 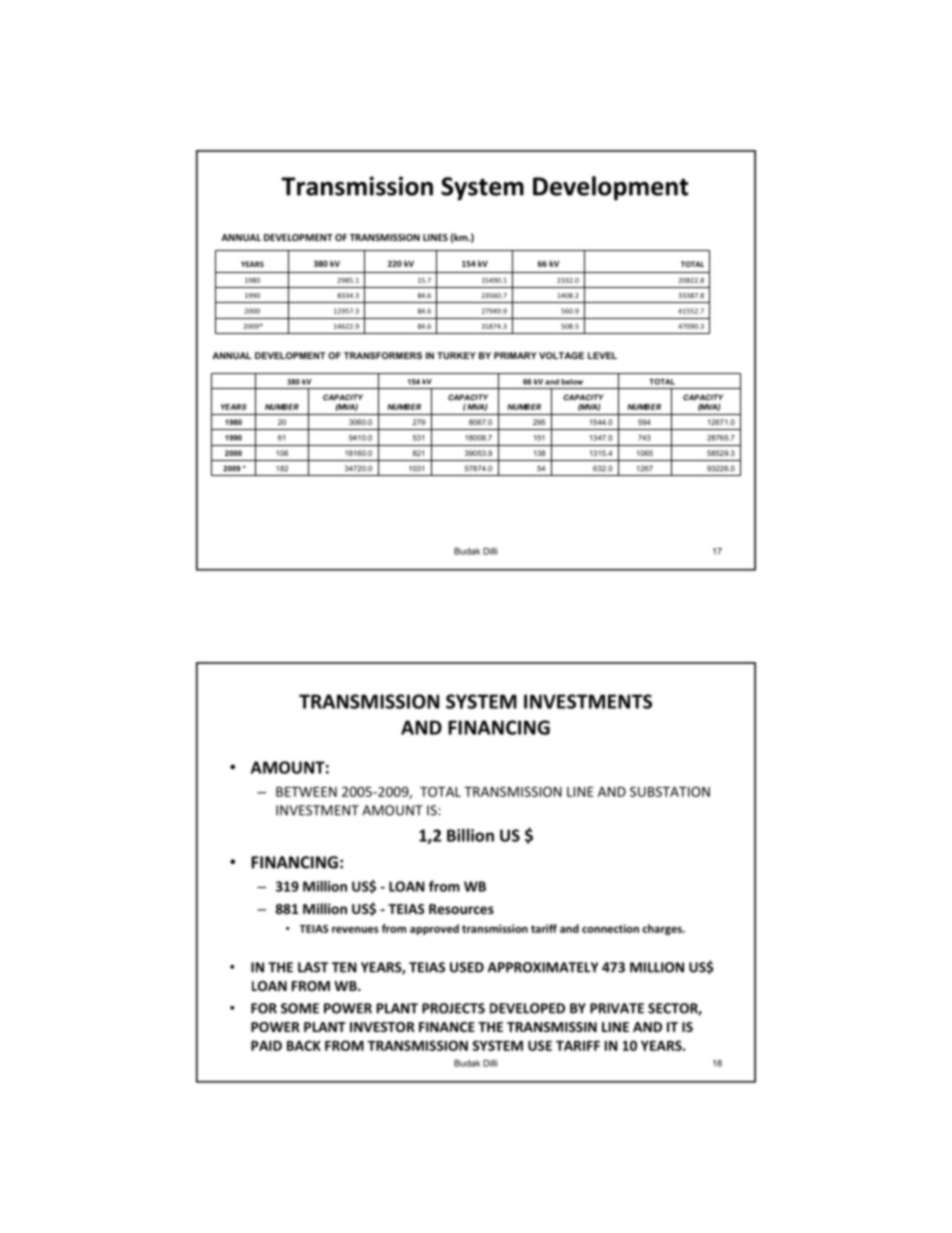 I want to click on FINANCE, so click(x=447, y=1027).
